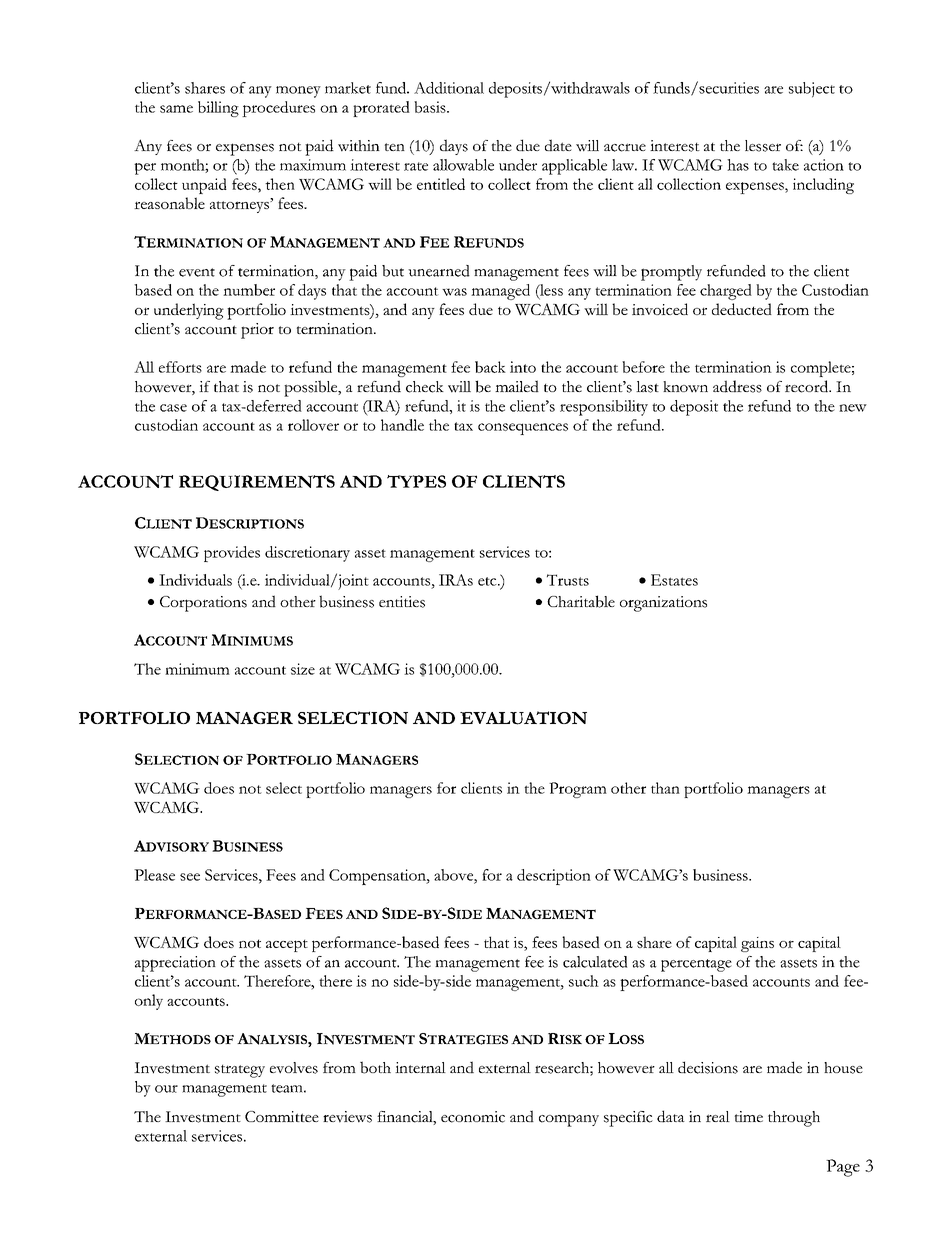 The width and height of the screenshot is (952, 1233). I want to click on time, so click(749, 1116).
